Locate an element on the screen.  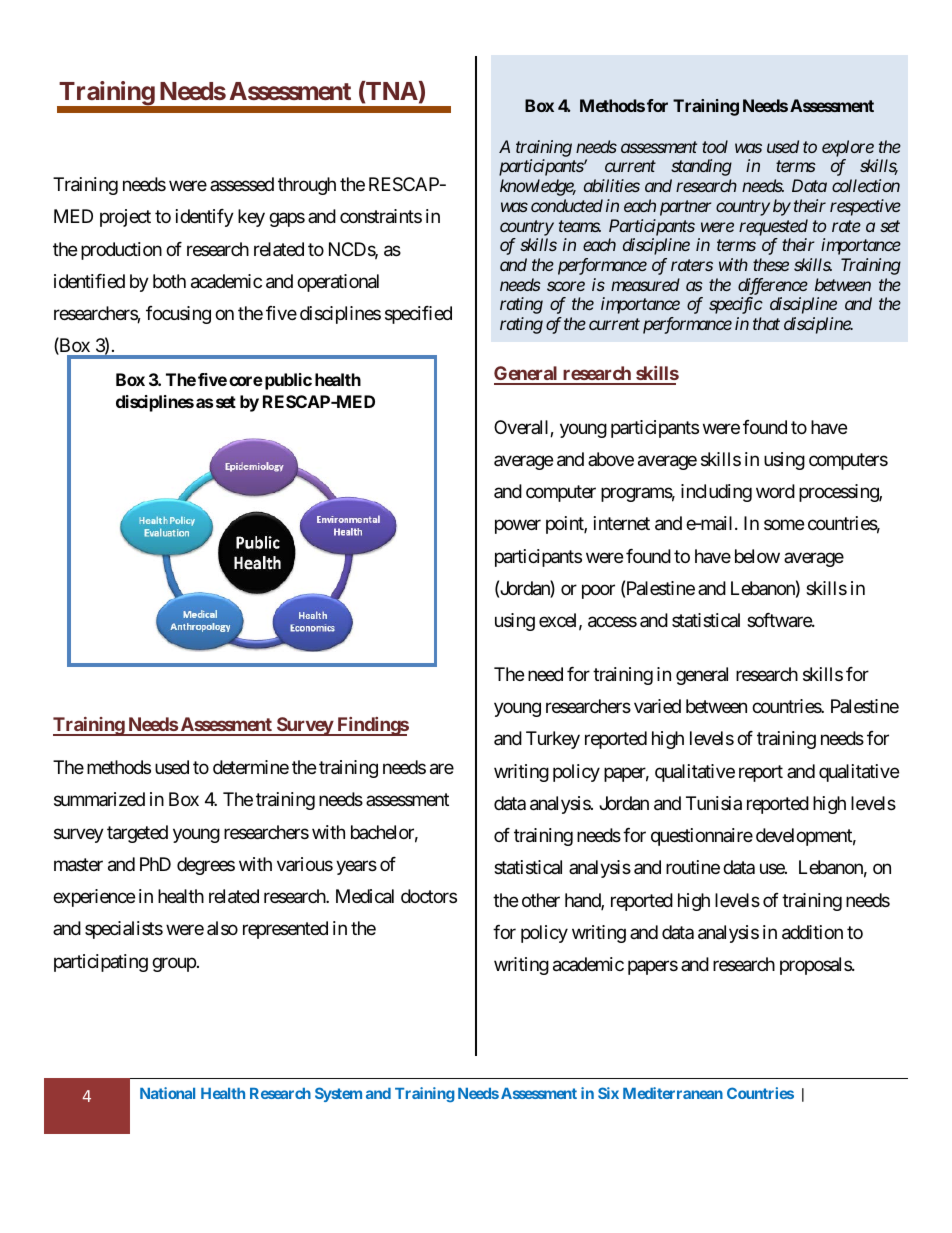
conducted is located at coordinates (567, 205).
